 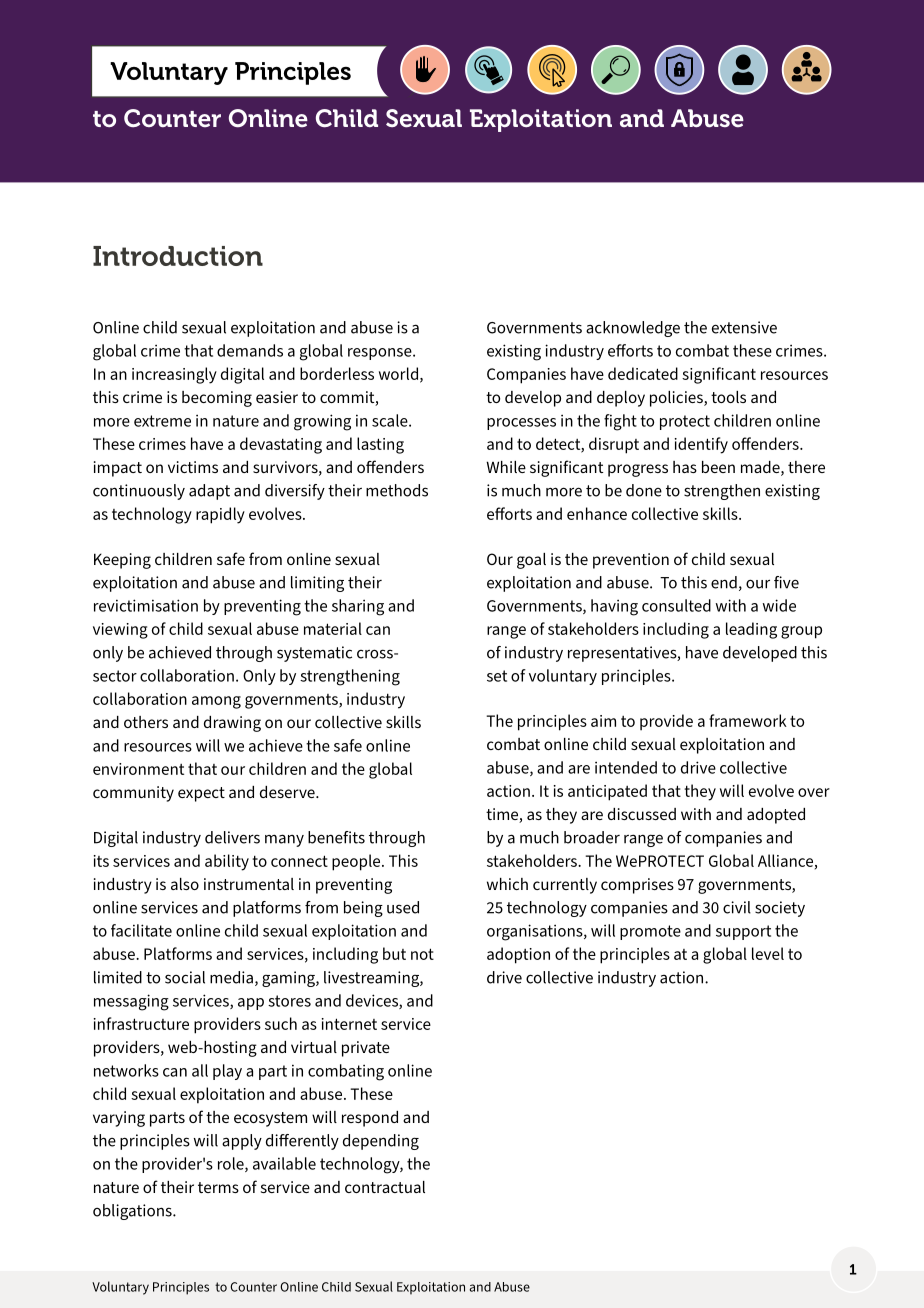 What do you see at coordinates (676, 605) in the image?
I see `consulted` at bounding box center [676, 605].
